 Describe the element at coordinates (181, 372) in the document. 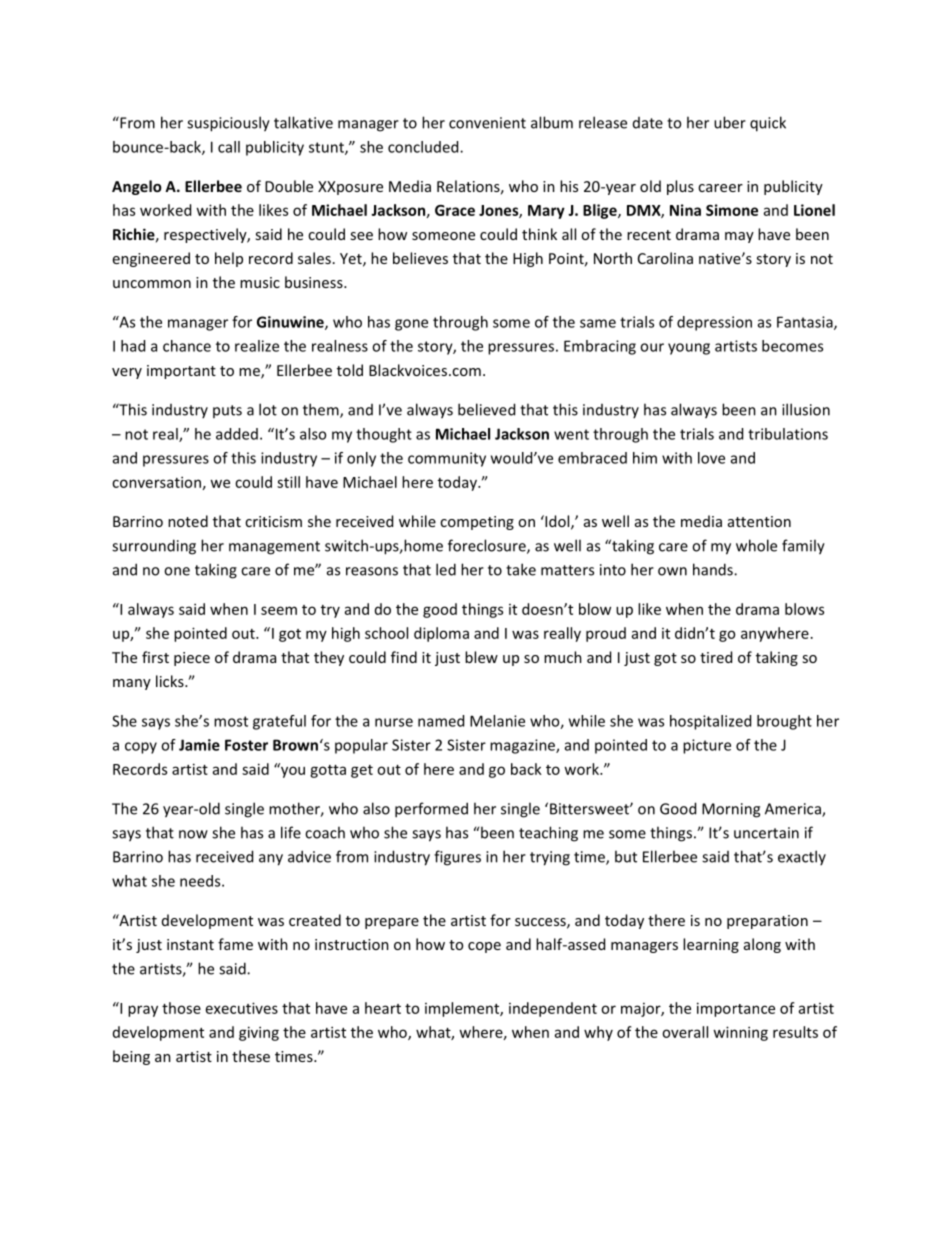

I see `important` at that location.
